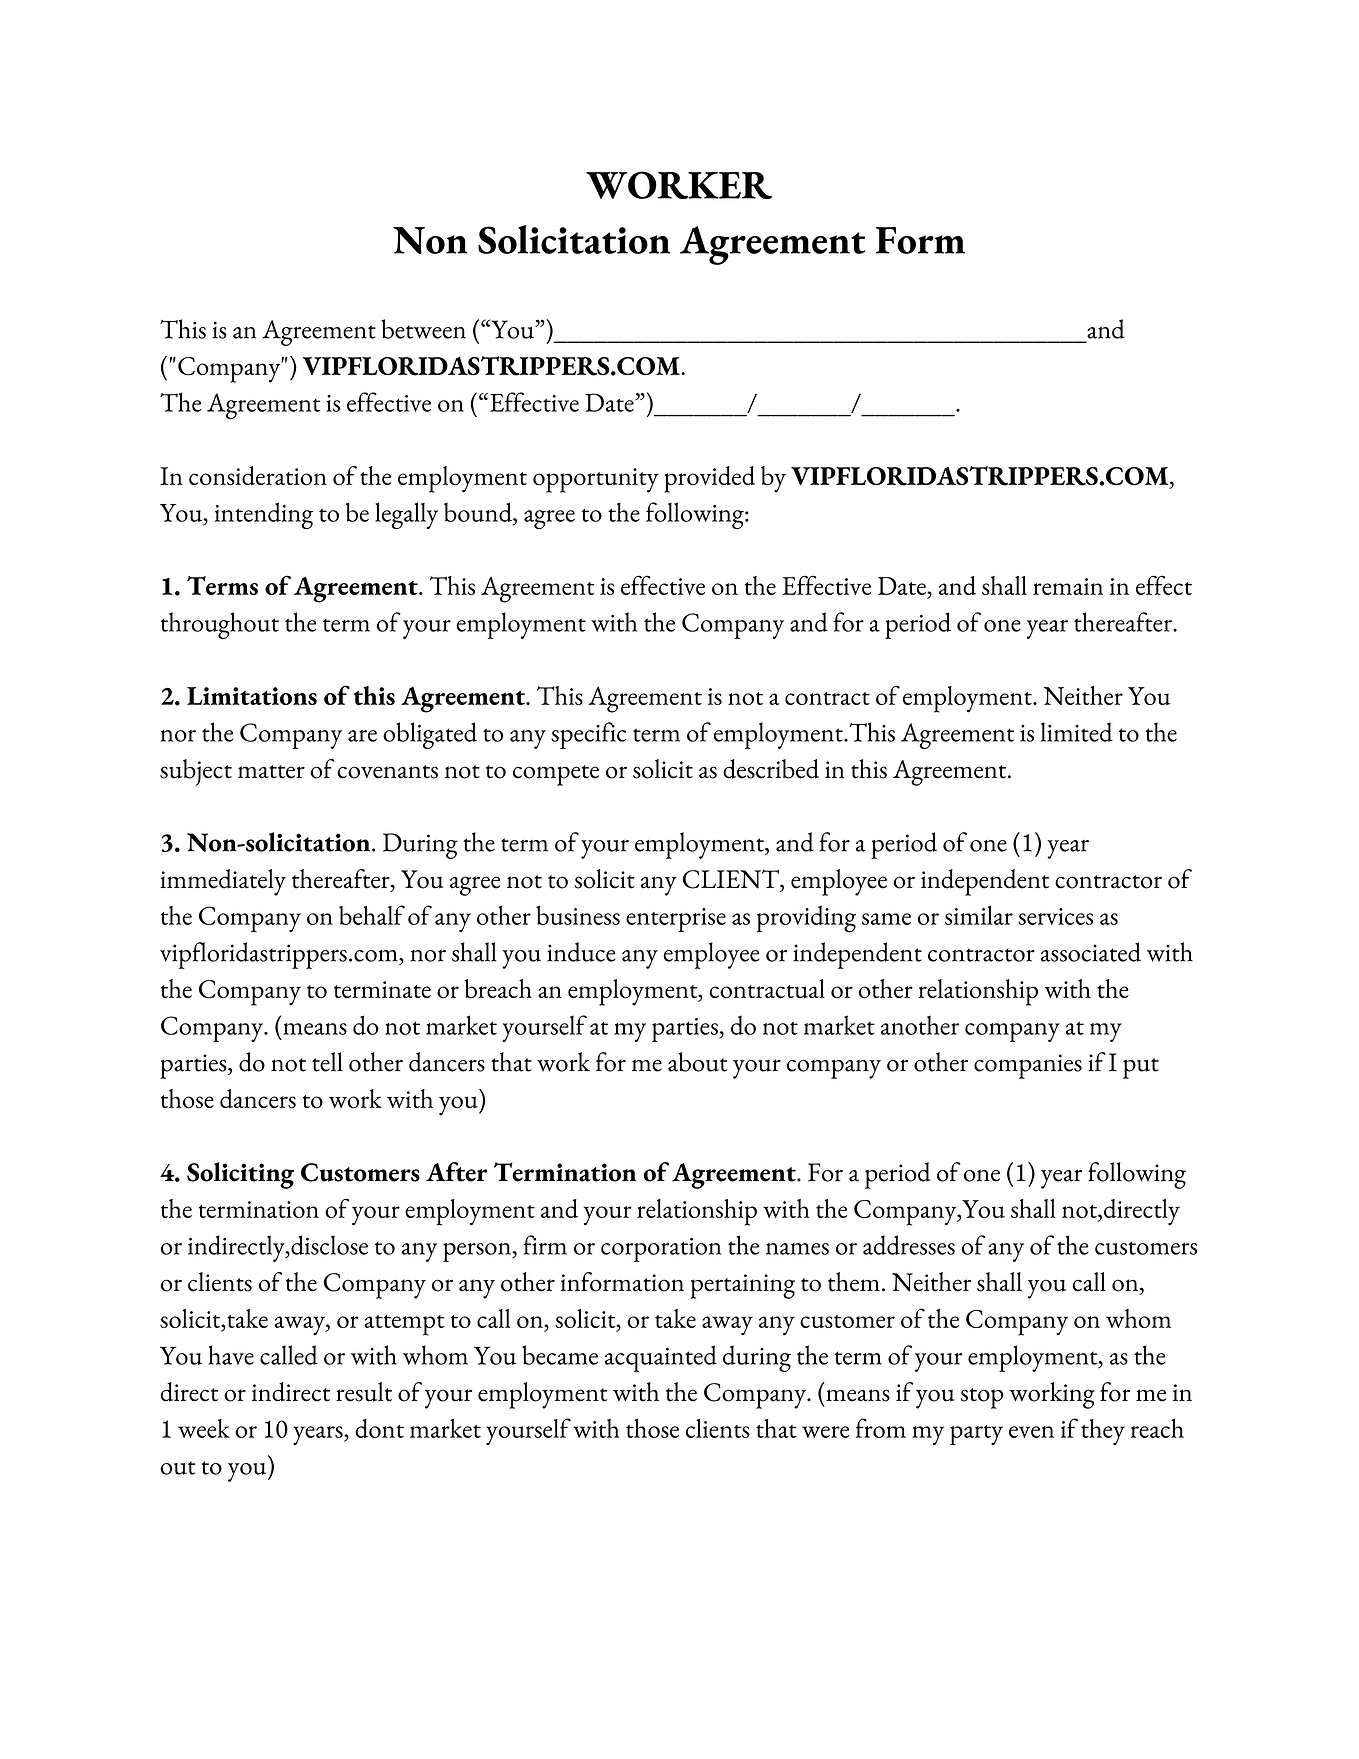 This page has height=1759, width=1359. Describe the element at coordinates (423, 329) in the page. I see `between` at that location.
